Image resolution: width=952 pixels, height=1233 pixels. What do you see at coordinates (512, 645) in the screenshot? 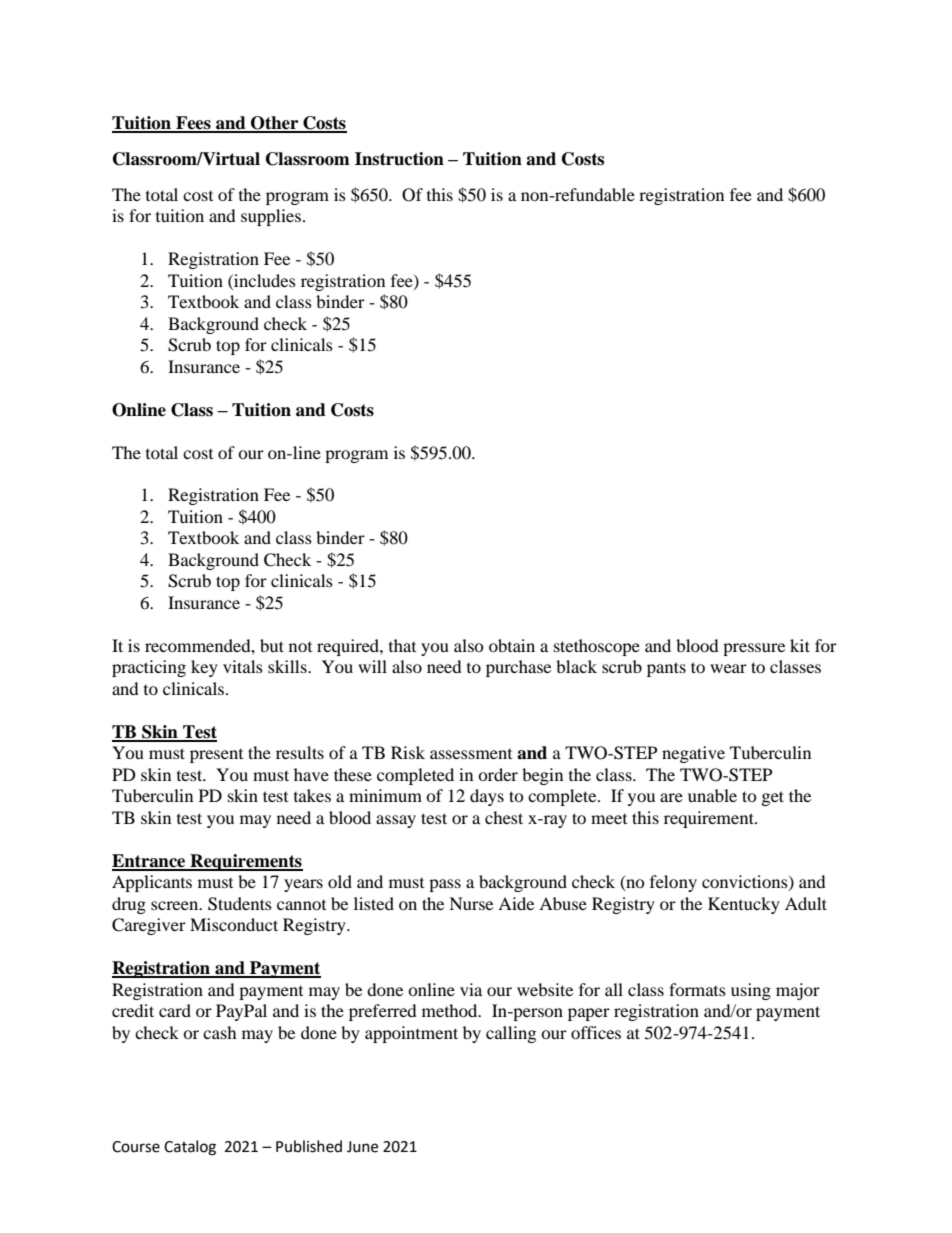
I see `obtain` at bounding box center [512, 645].
